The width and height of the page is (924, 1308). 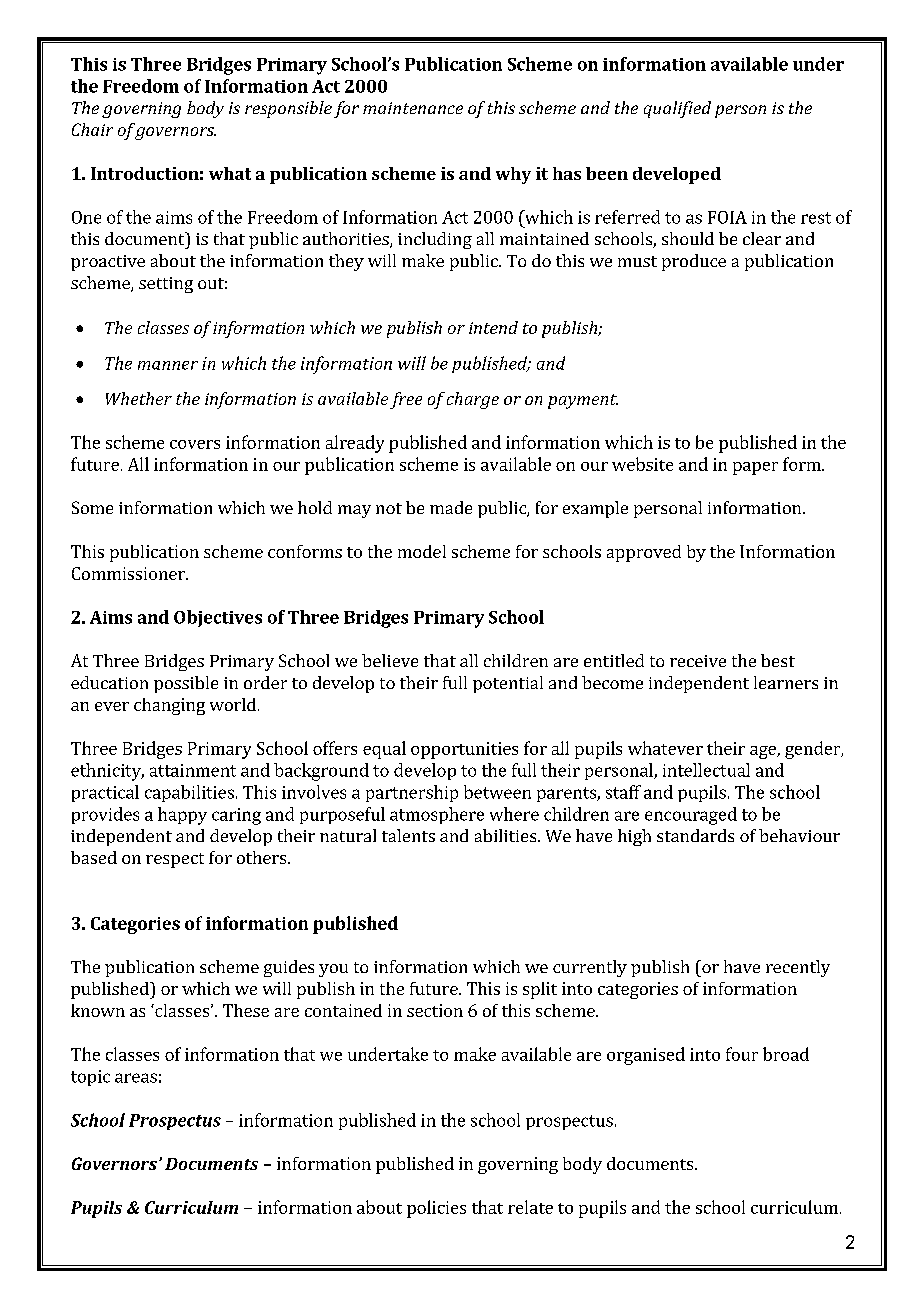 I want to click on possible, so click(x=186, y=684).
